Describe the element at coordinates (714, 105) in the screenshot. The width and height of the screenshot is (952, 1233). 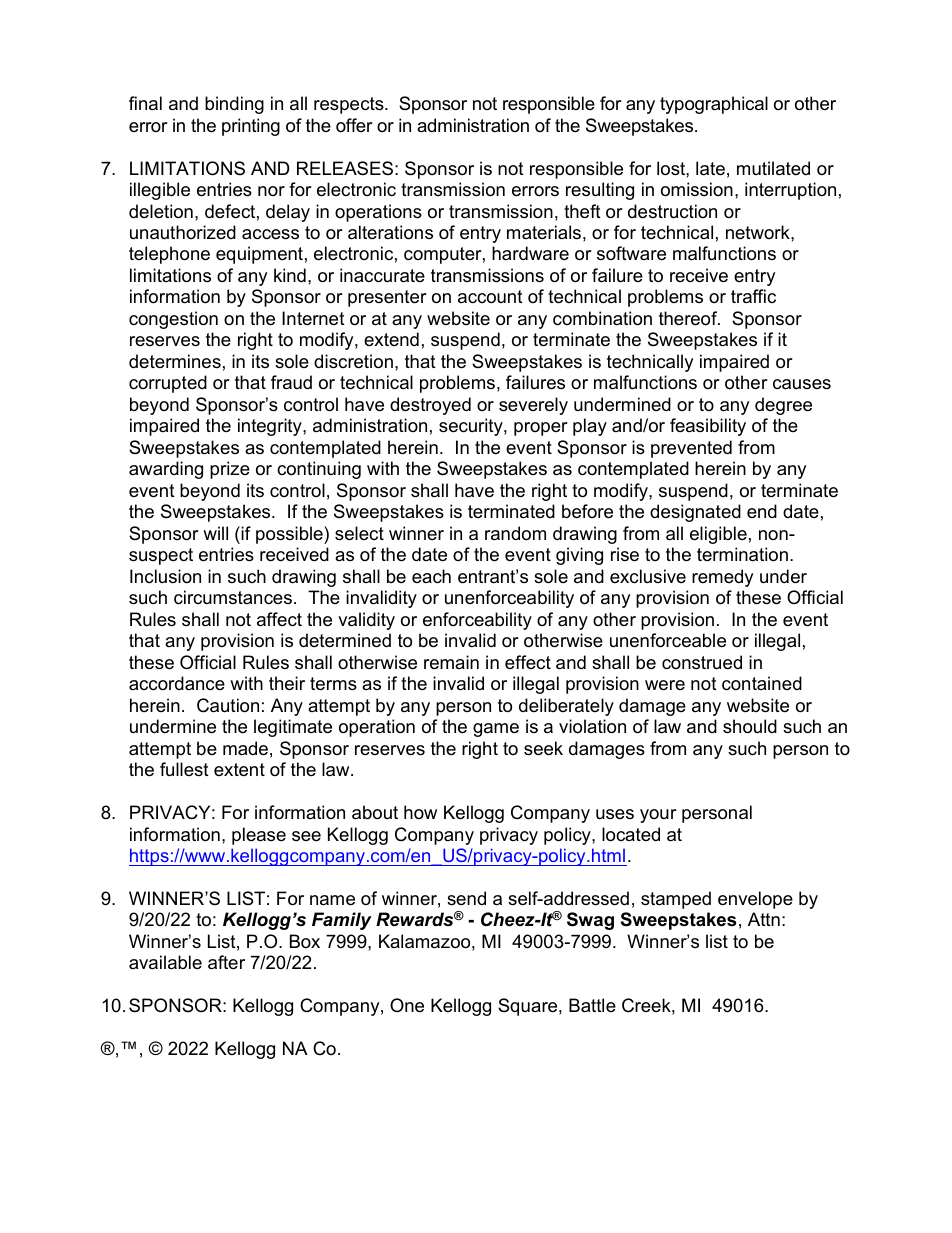
I see `typographical` at that location.
